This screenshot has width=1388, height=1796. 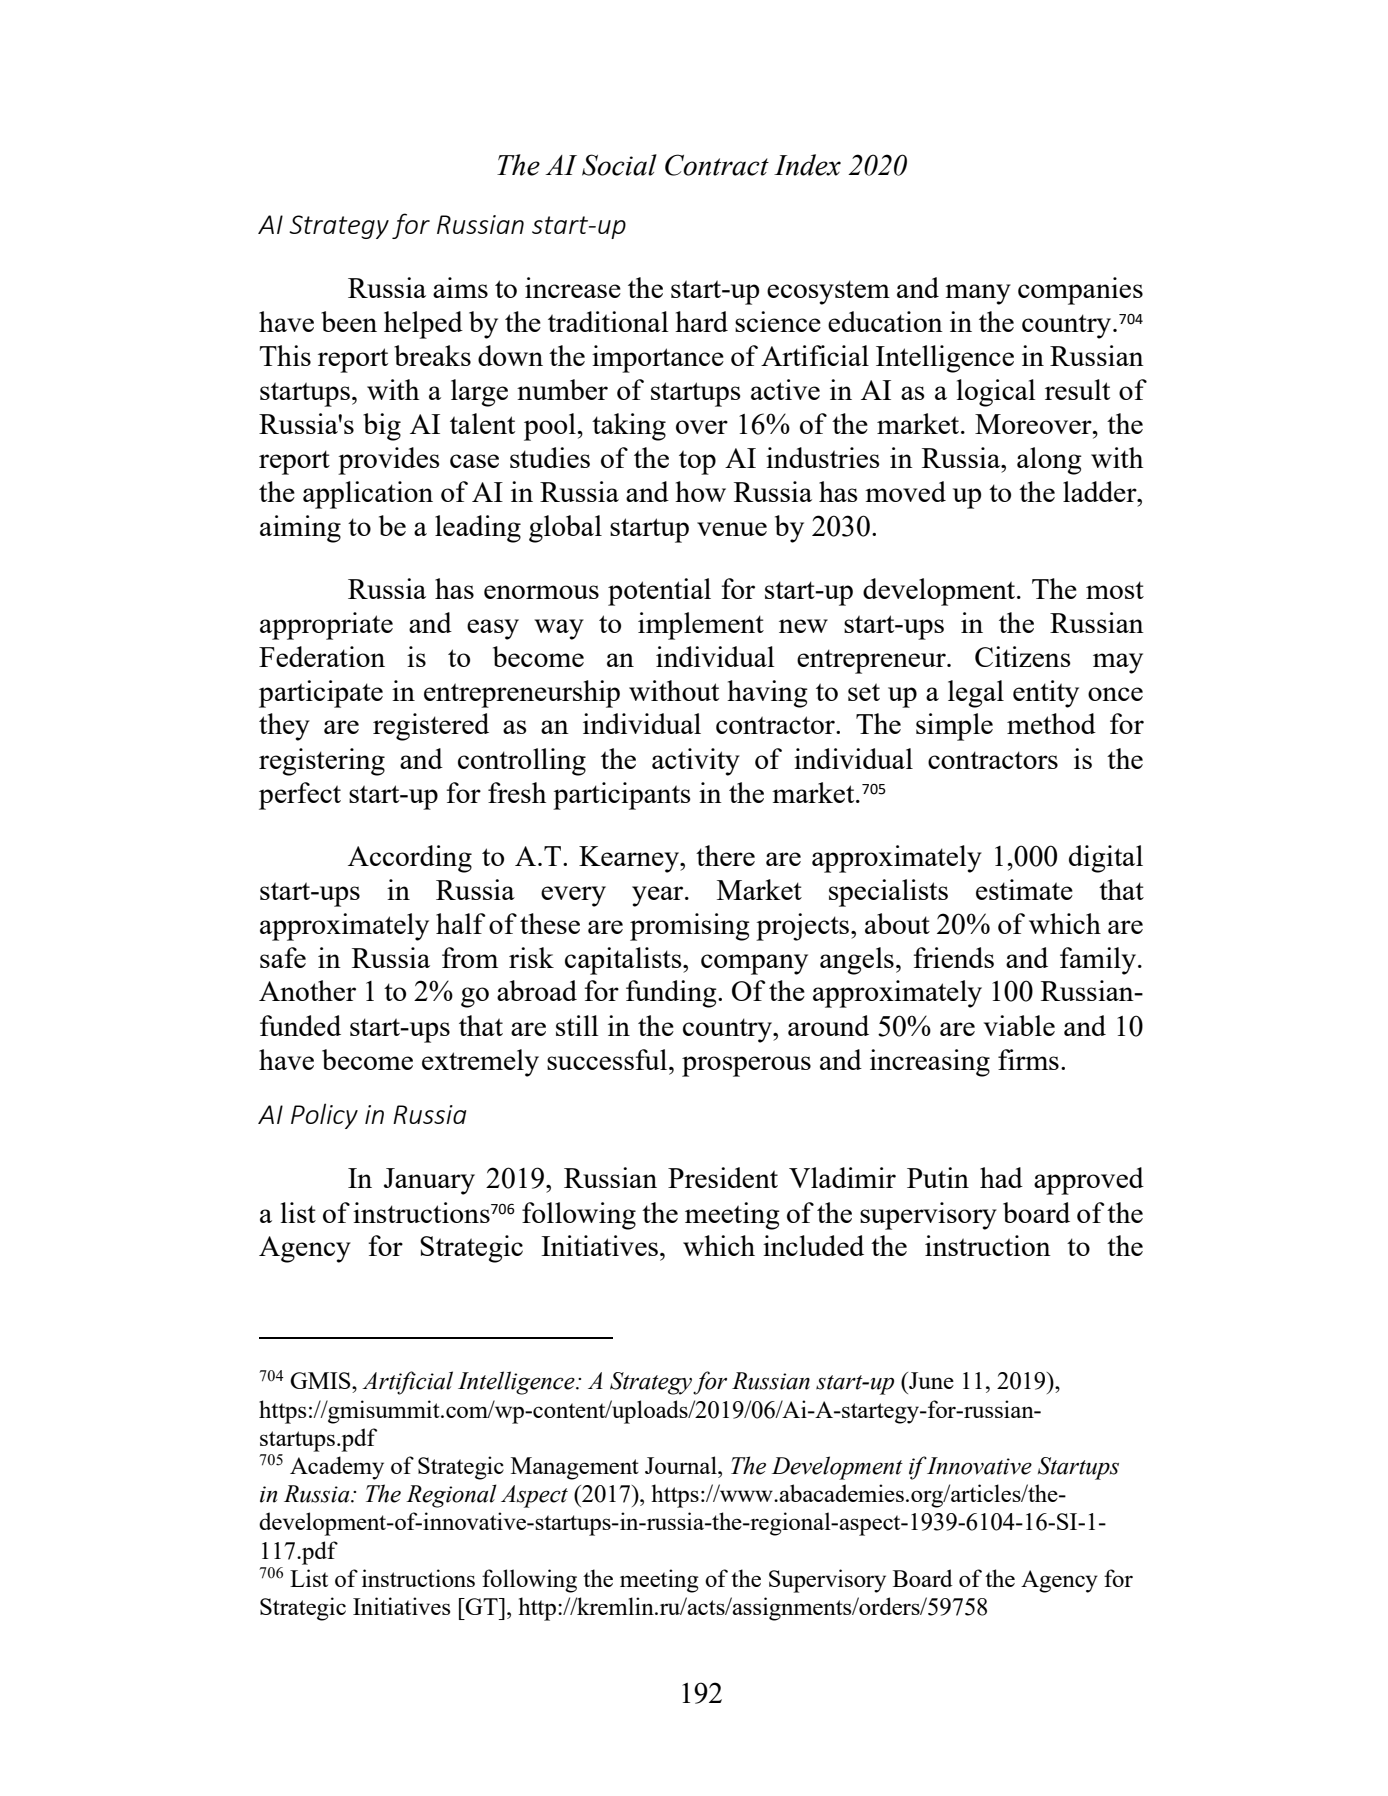 I want to click on Academy, so click(x=337, y=1468).
